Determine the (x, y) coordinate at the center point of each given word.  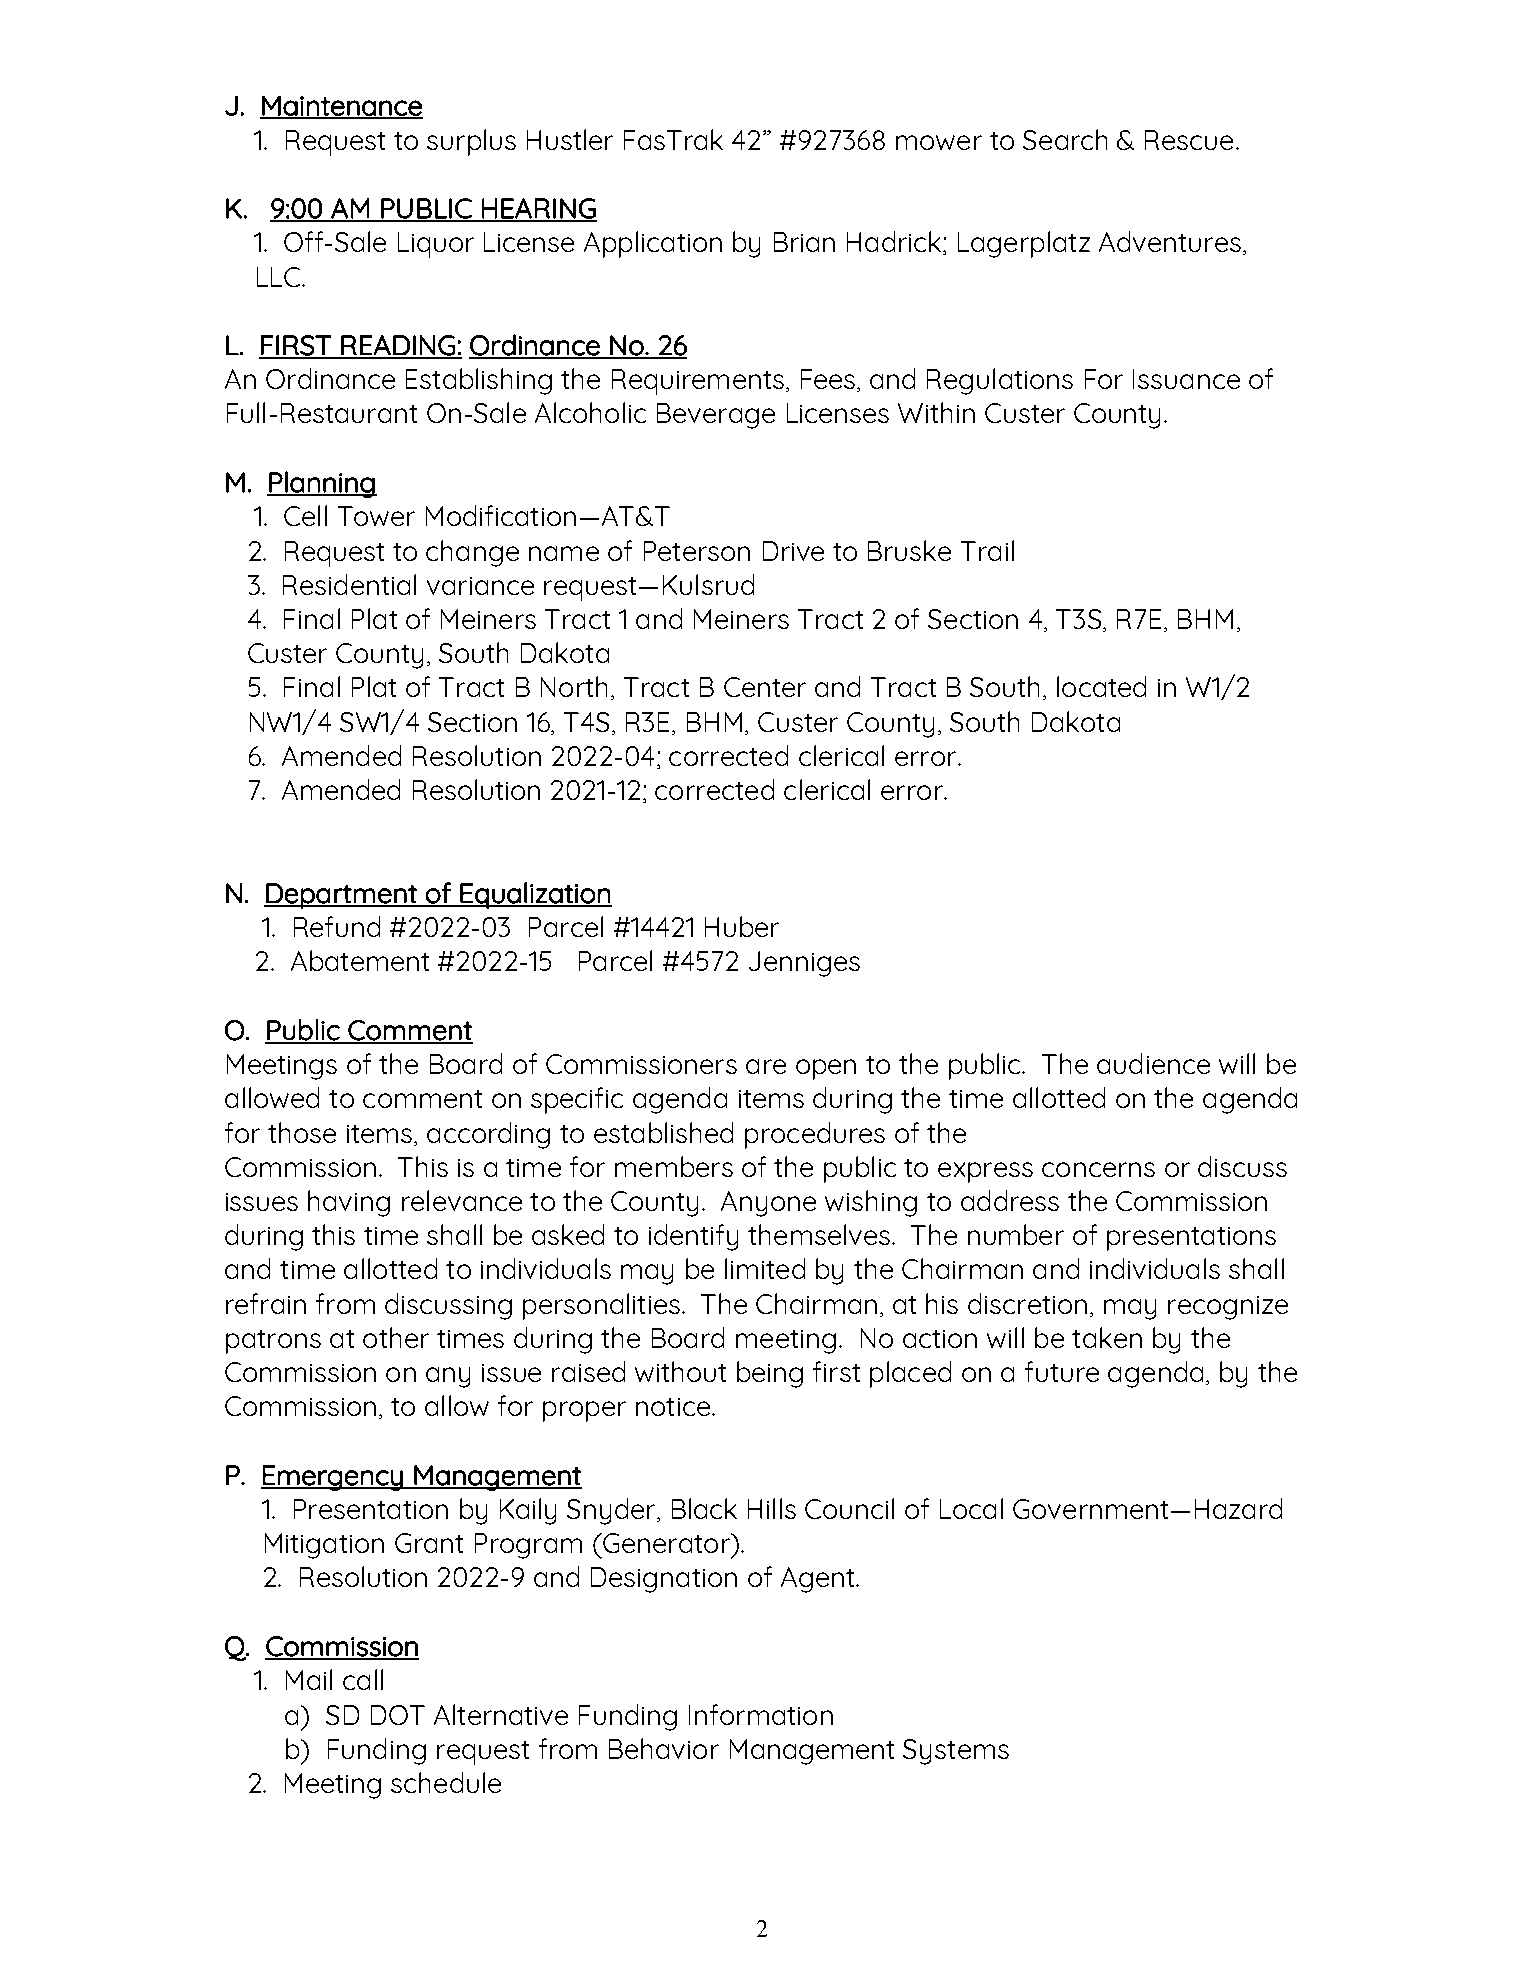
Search (1065, 139)
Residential (349, 584)
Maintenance (341, 107)
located (1101, 686)
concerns (1098, 1169)
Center (765, 687)
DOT (398, 1715)
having (349, 1203)
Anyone (768, 1204)
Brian (804, 242)
